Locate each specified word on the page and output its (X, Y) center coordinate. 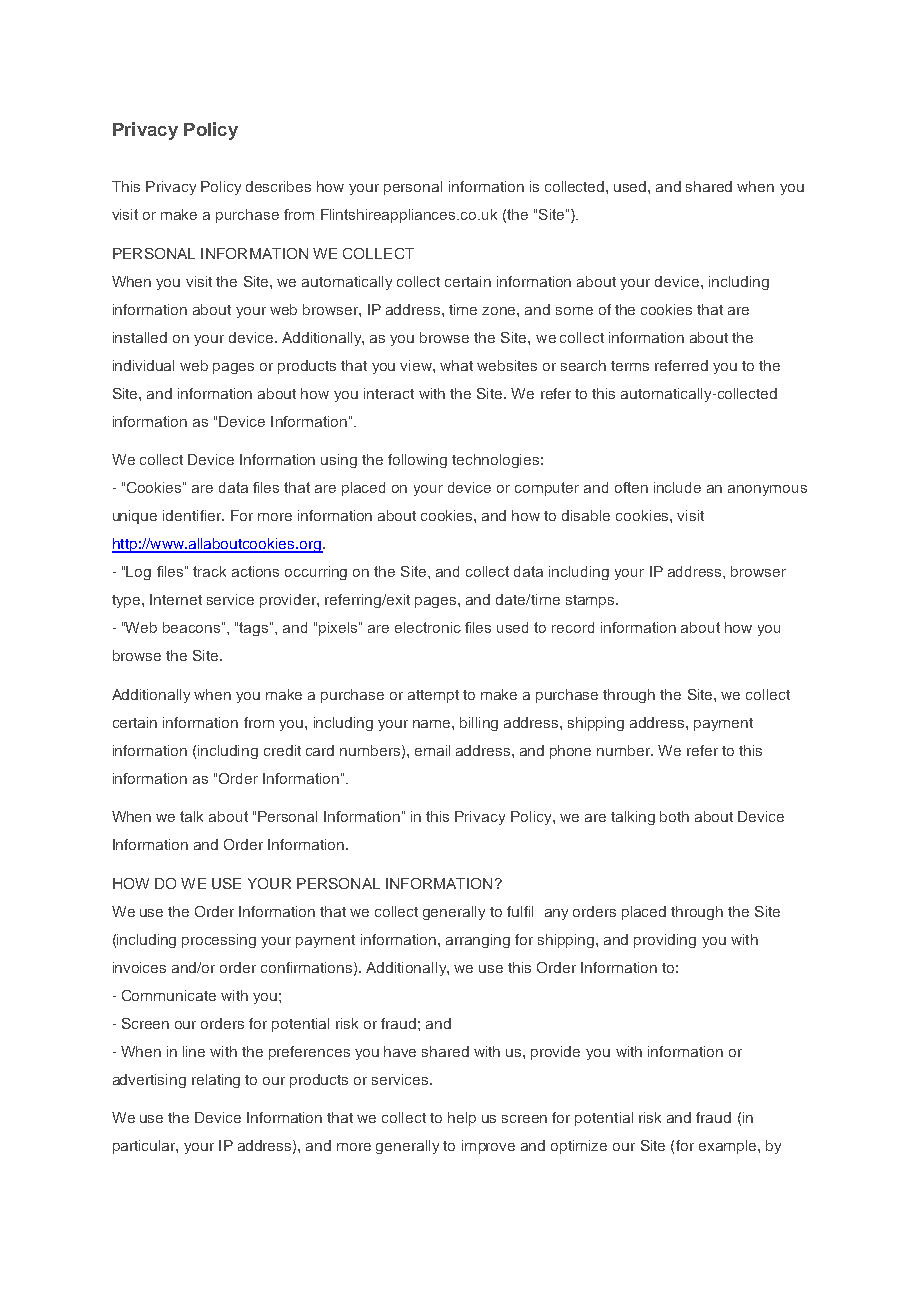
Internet (176, 599)
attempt (433, 696)
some (574, 311)
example (729, 1147)
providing (665, 941)
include (677, 487)
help (462, 1119)
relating (216, 1081)
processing (219, 941)
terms (630, 366)
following (417, 461)
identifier (193, 515)
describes (278, 186)
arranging (478, 941)
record (573, 627)
